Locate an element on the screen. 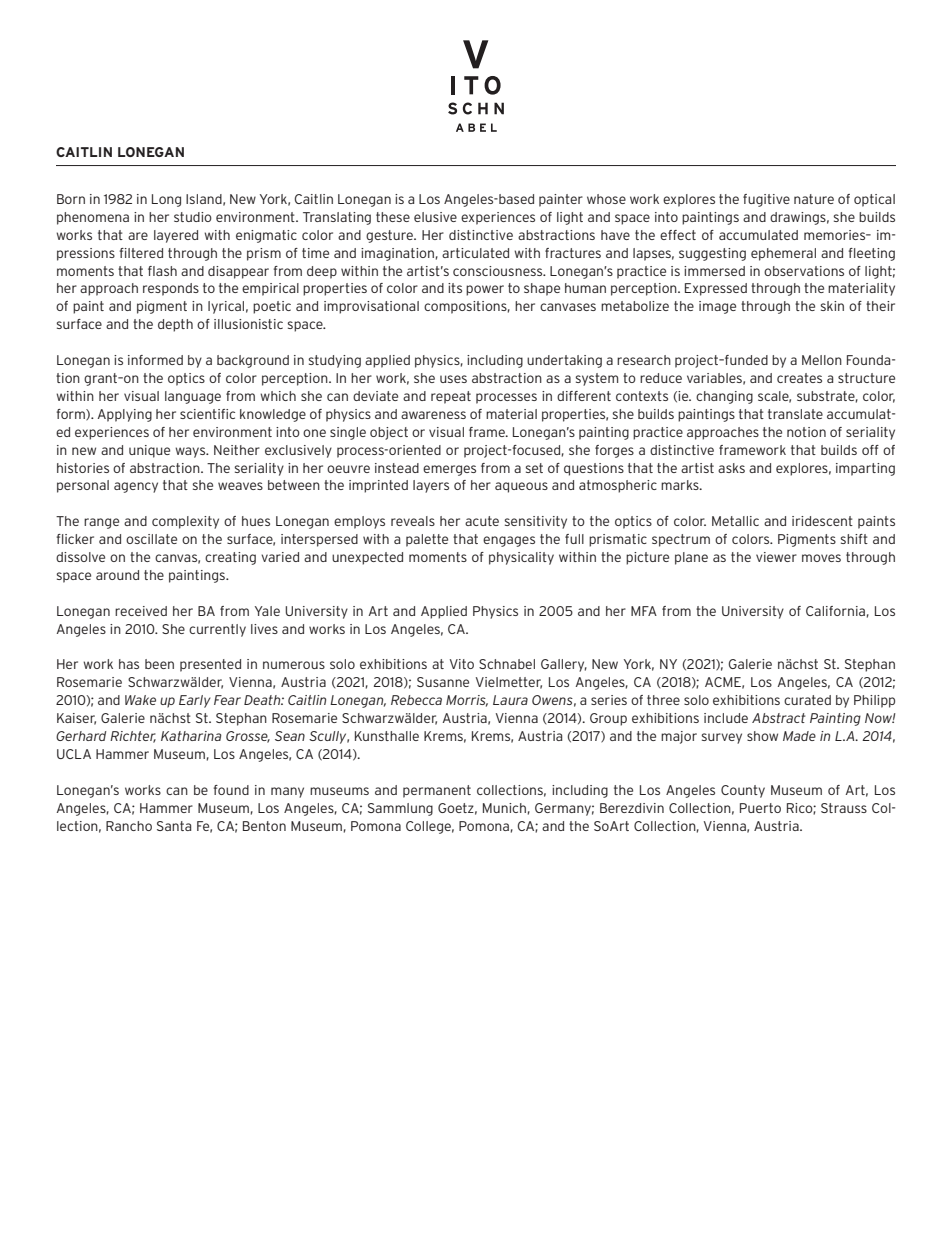 This screenshot has height=1233, width=952. background is located at coordinates (253, 361).
